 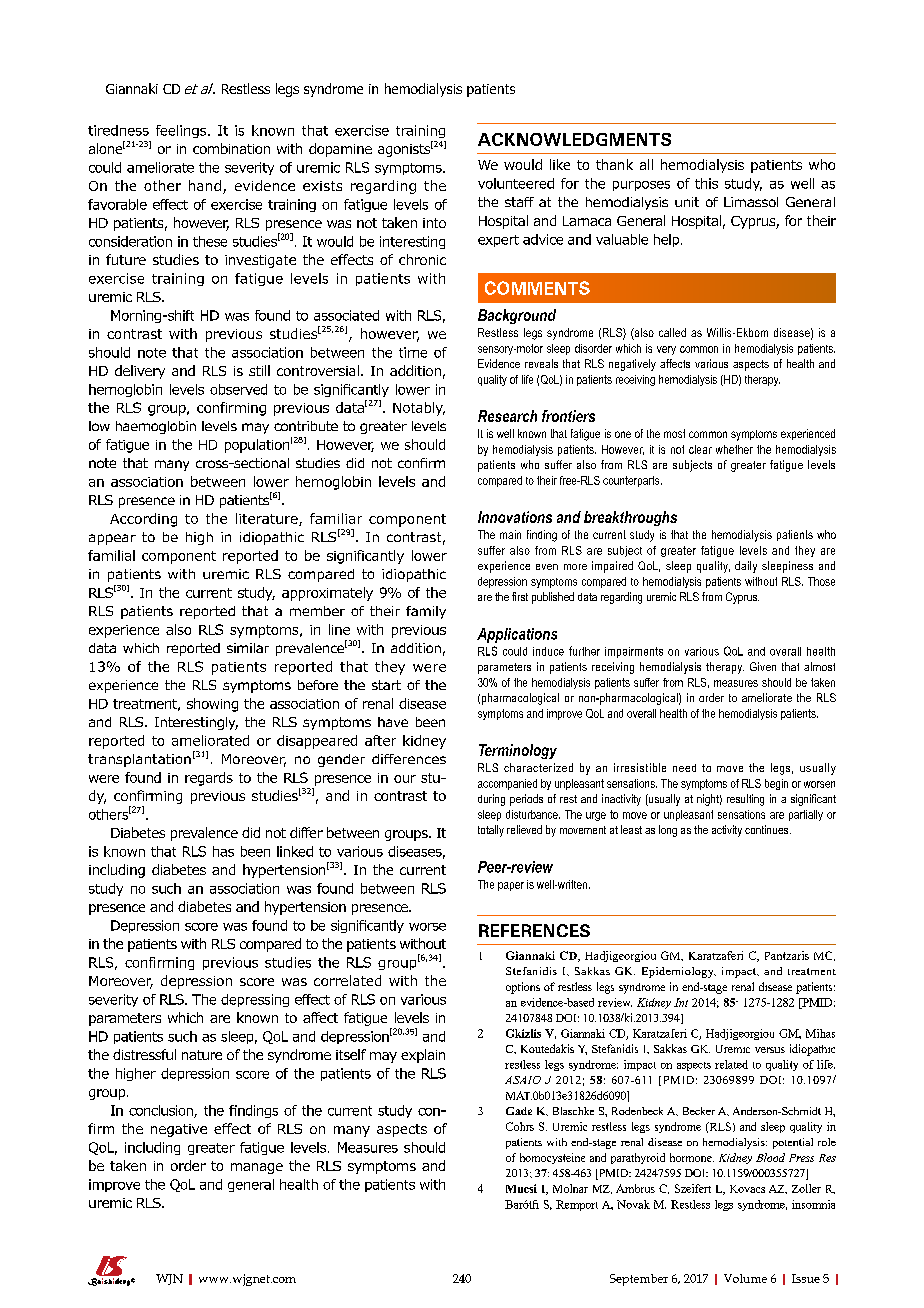 What do you see at coordinates (768, 829) in the page?
I see `continues` at bounding box center [768, 829].
